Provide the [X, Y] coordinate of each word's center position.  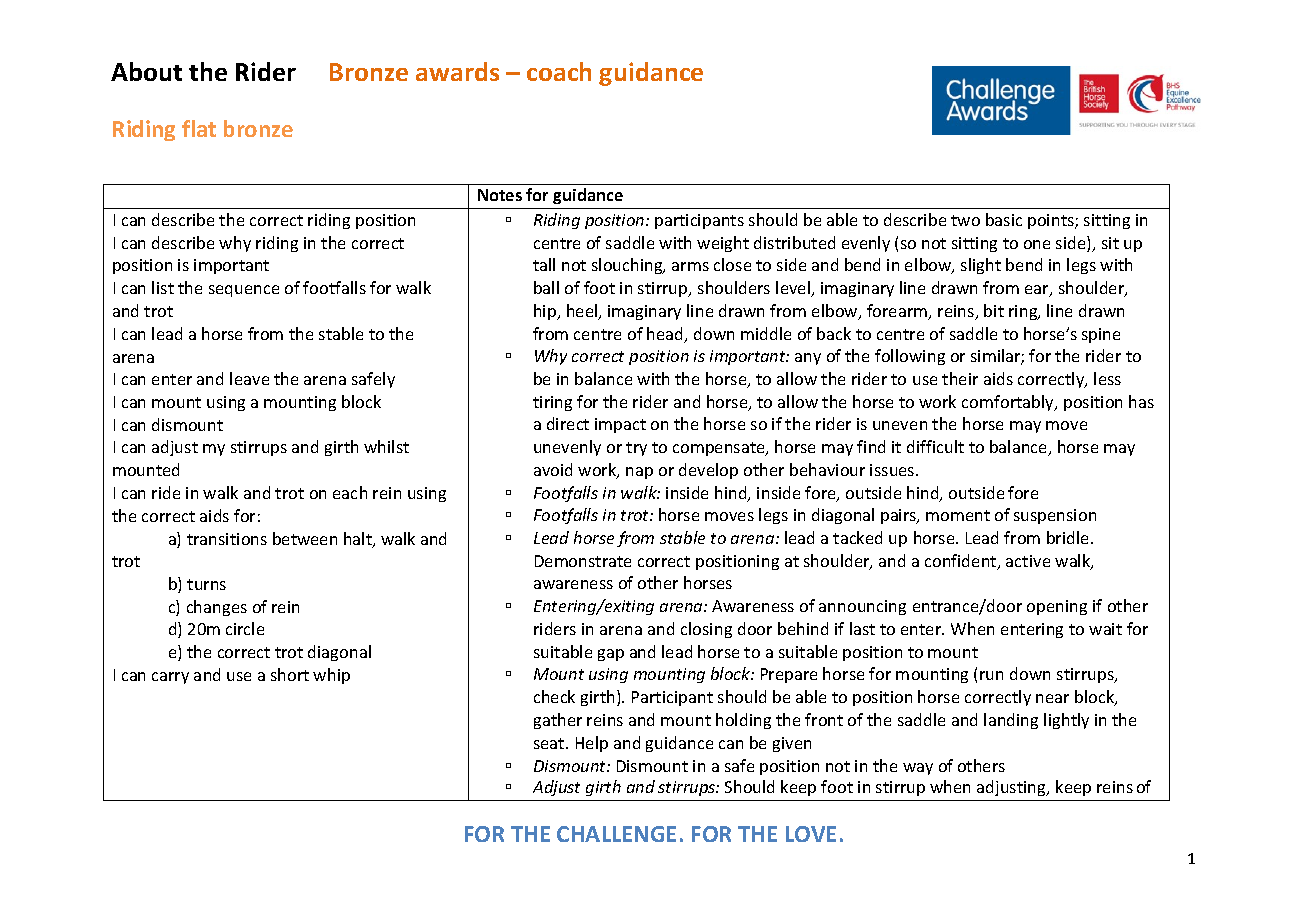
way [918, 769]
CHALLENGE [616, 834]
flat [199, 128]
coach [559, 71]
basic [1004, 219]
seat [550, 743]
